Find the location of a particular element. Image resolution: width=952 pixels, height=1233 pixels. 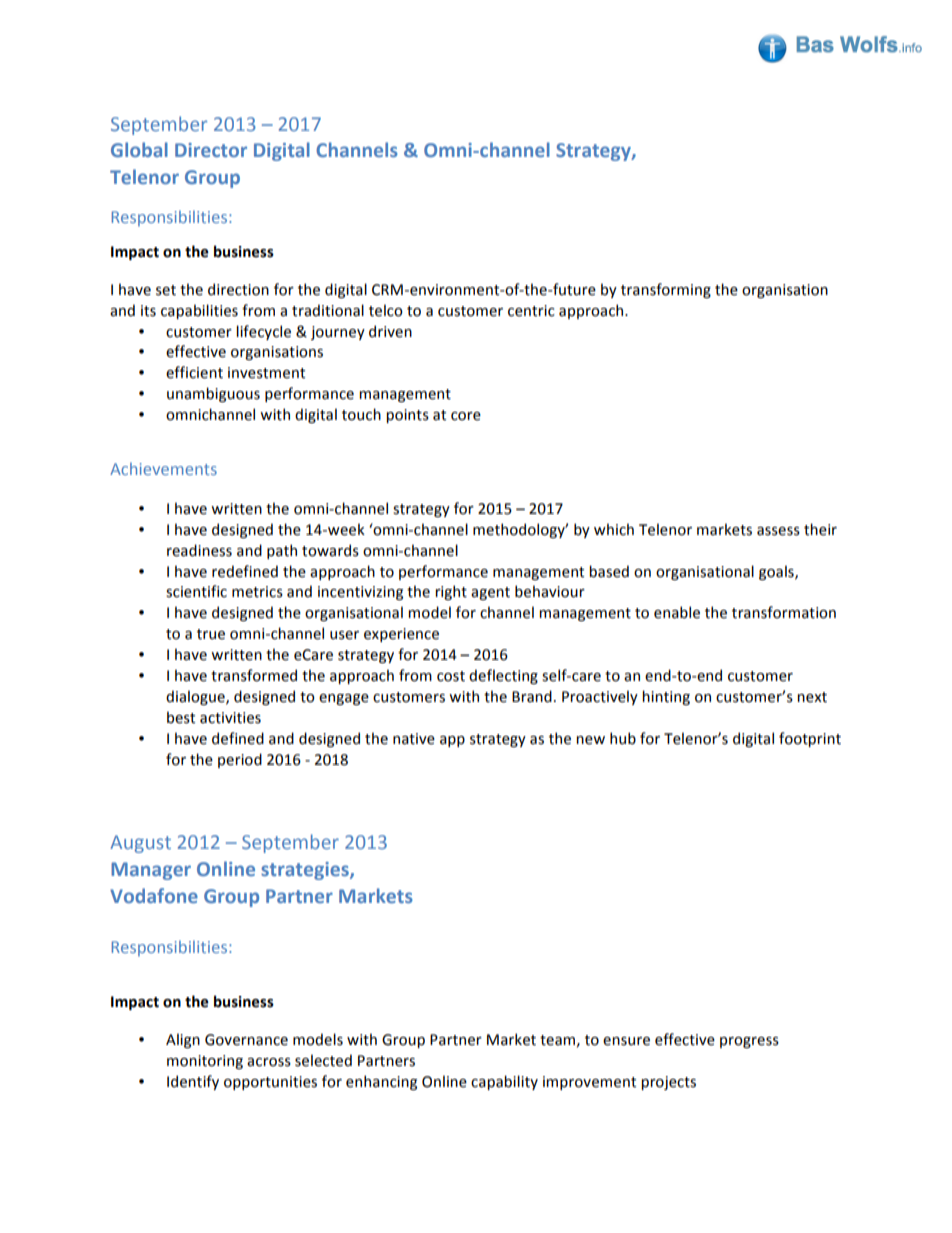

assess is located at coordinates (778, 531).
